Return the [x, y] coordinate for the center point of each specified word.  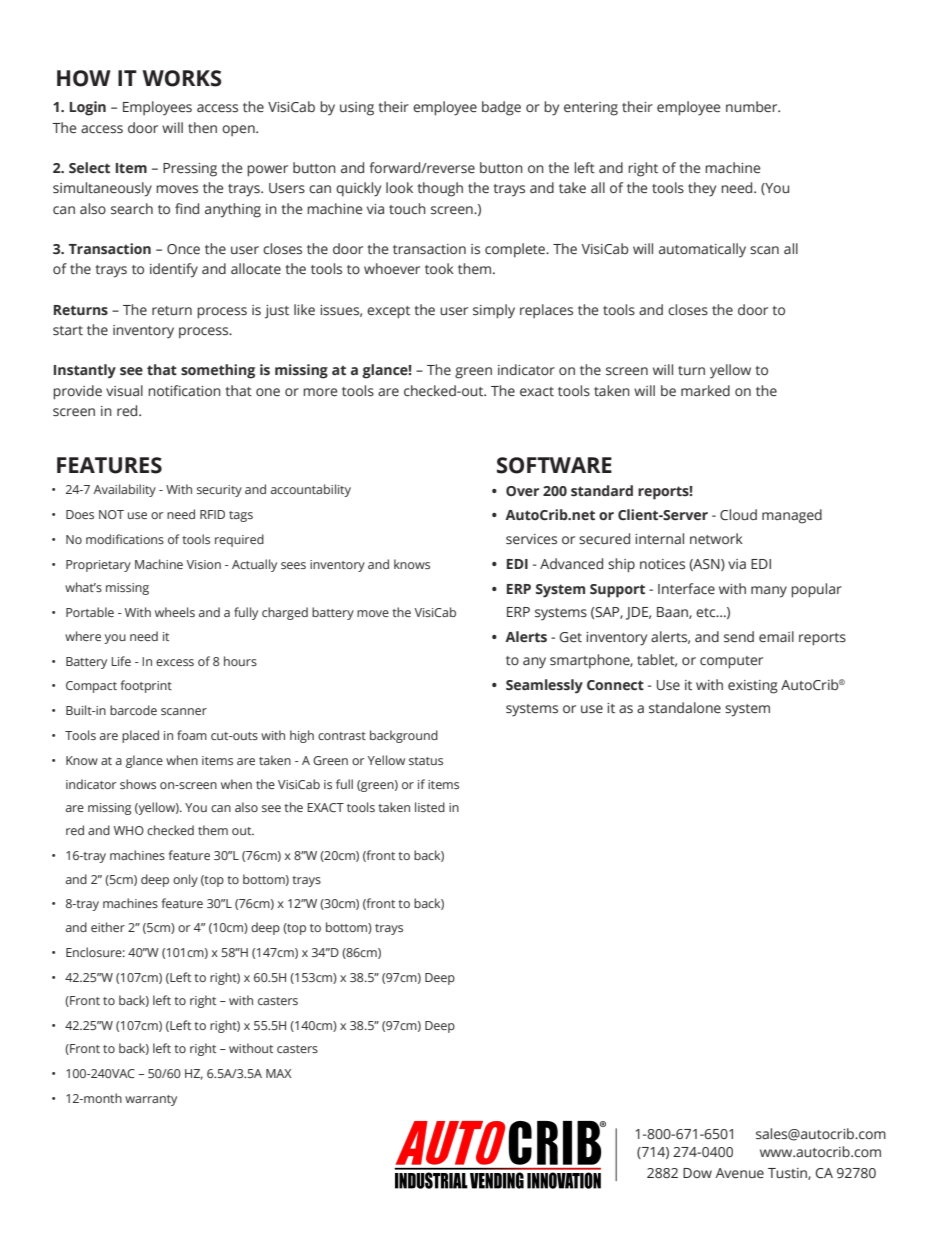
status [426, 761]
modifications [125, 539]
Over [522, 491]
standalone [685, 708]
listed [430, 807]
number [753, 106]
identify [174, 270]
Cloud [738, 515]
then [202, 127]
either [108, 927]
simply [494, 311]
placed [140, 736]
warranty [151, 1100]
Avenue [739, 1173]
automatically [702, 250]
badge [501, 108]
